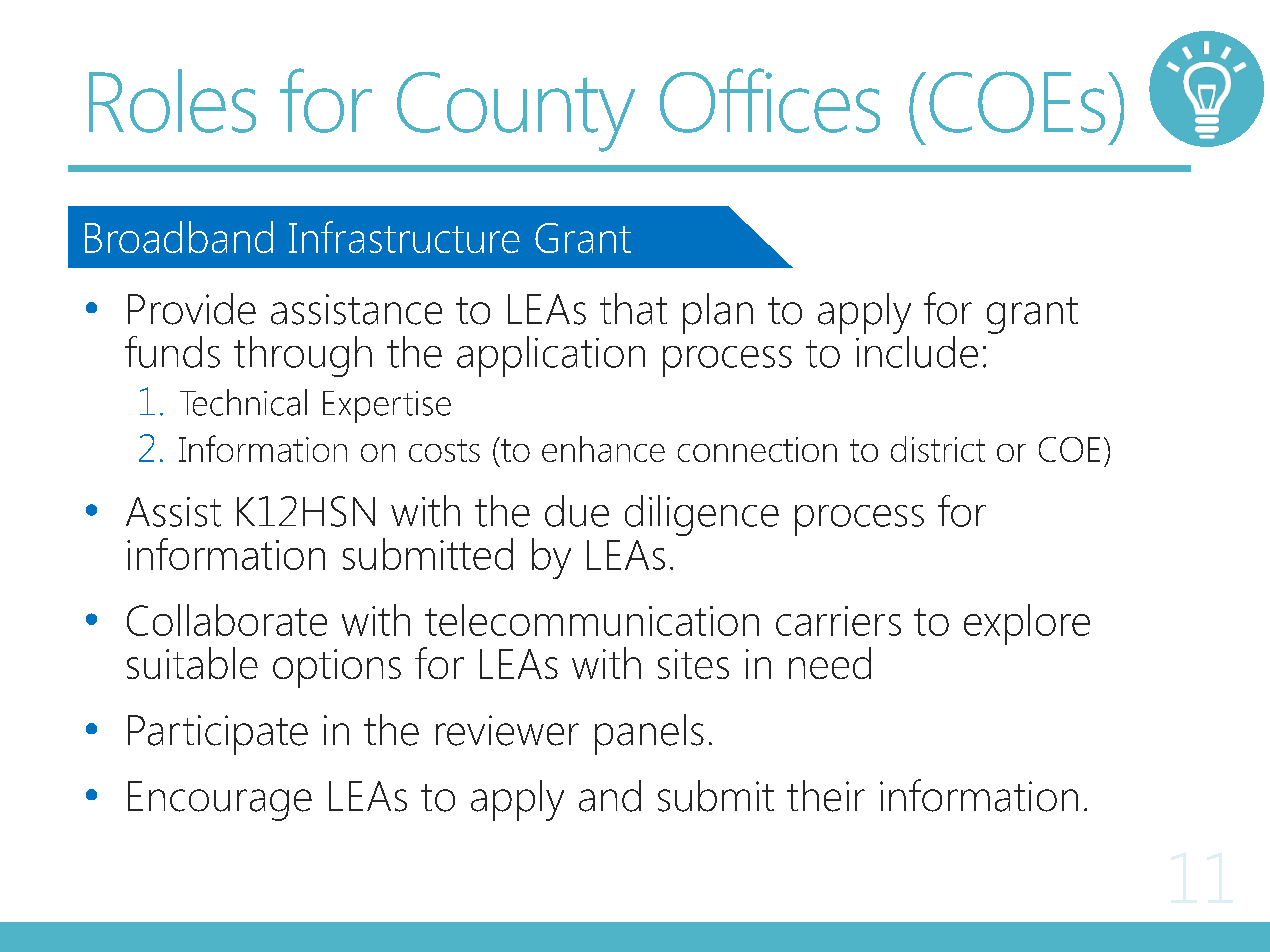 This screenshot has height=952, width=1270. I want to click on Roles, so click(172, 101).
